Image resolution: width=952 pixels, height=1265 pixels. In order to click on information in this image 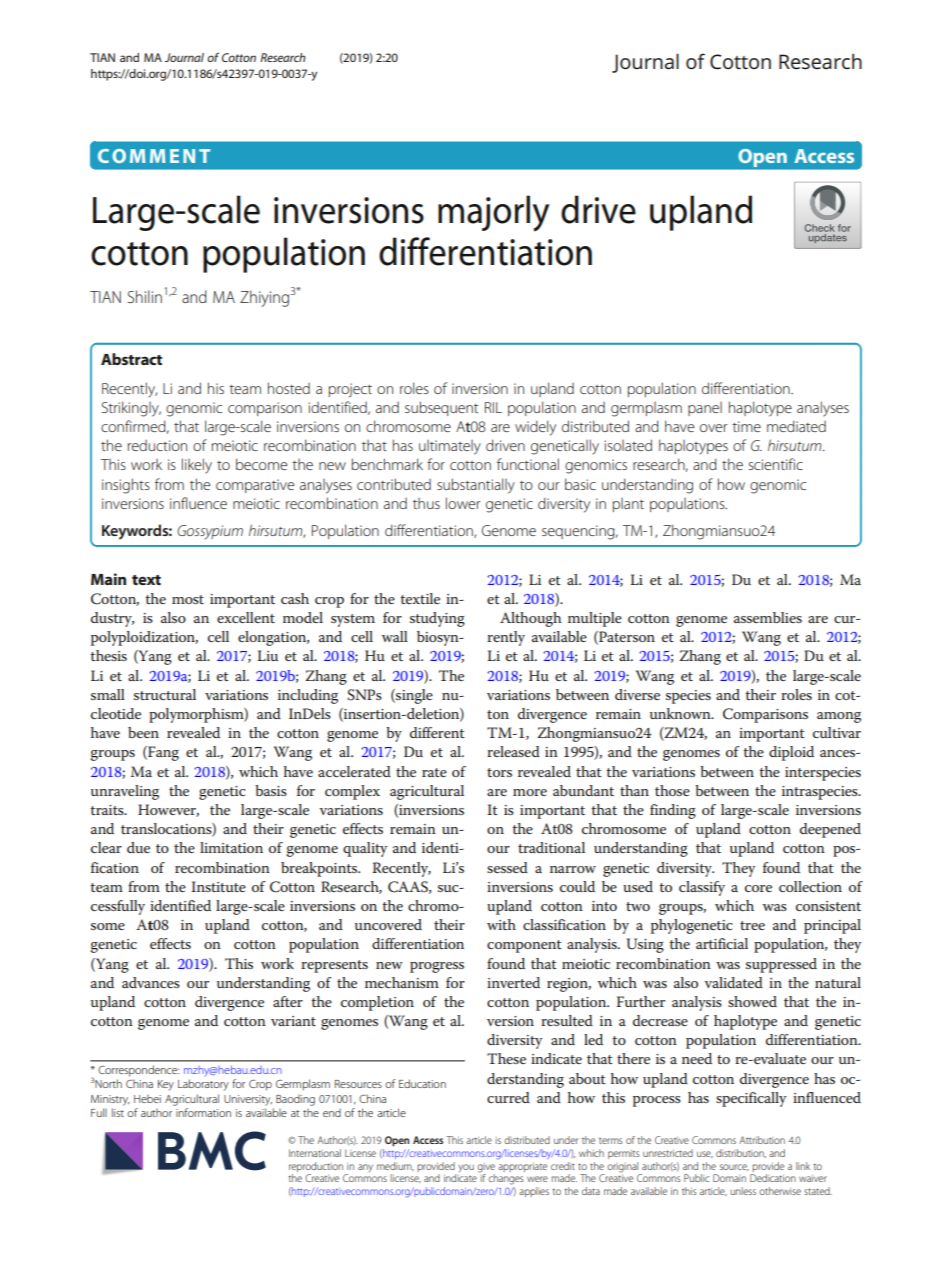, I will do `click(203, 1112)`.
